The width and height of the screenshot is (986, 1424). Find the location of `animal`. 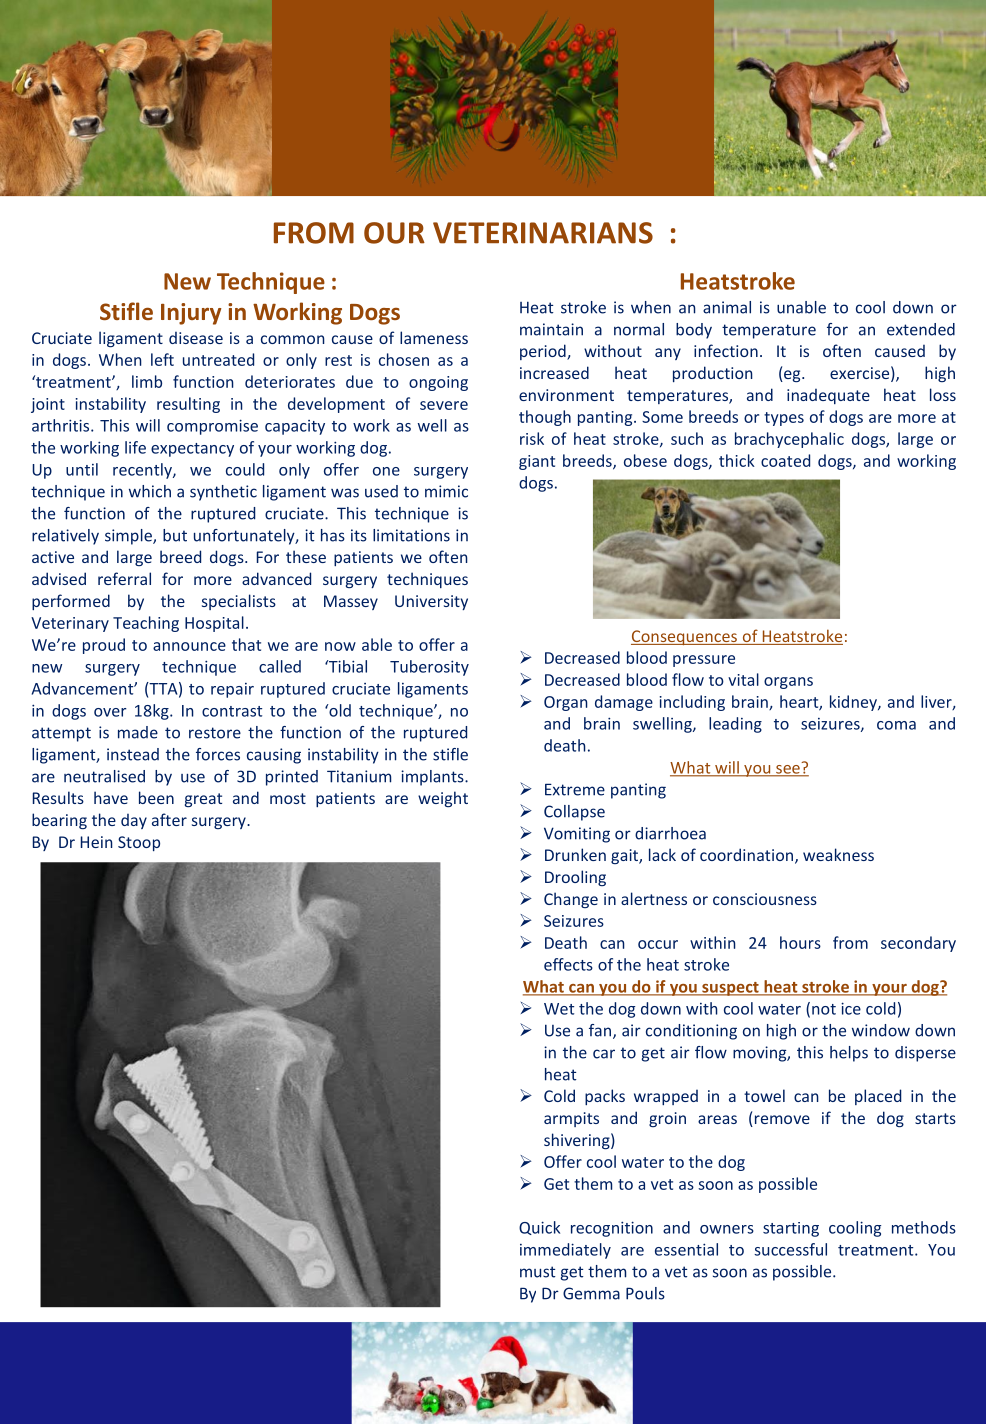

animal is located at coordinates (727, 307).
